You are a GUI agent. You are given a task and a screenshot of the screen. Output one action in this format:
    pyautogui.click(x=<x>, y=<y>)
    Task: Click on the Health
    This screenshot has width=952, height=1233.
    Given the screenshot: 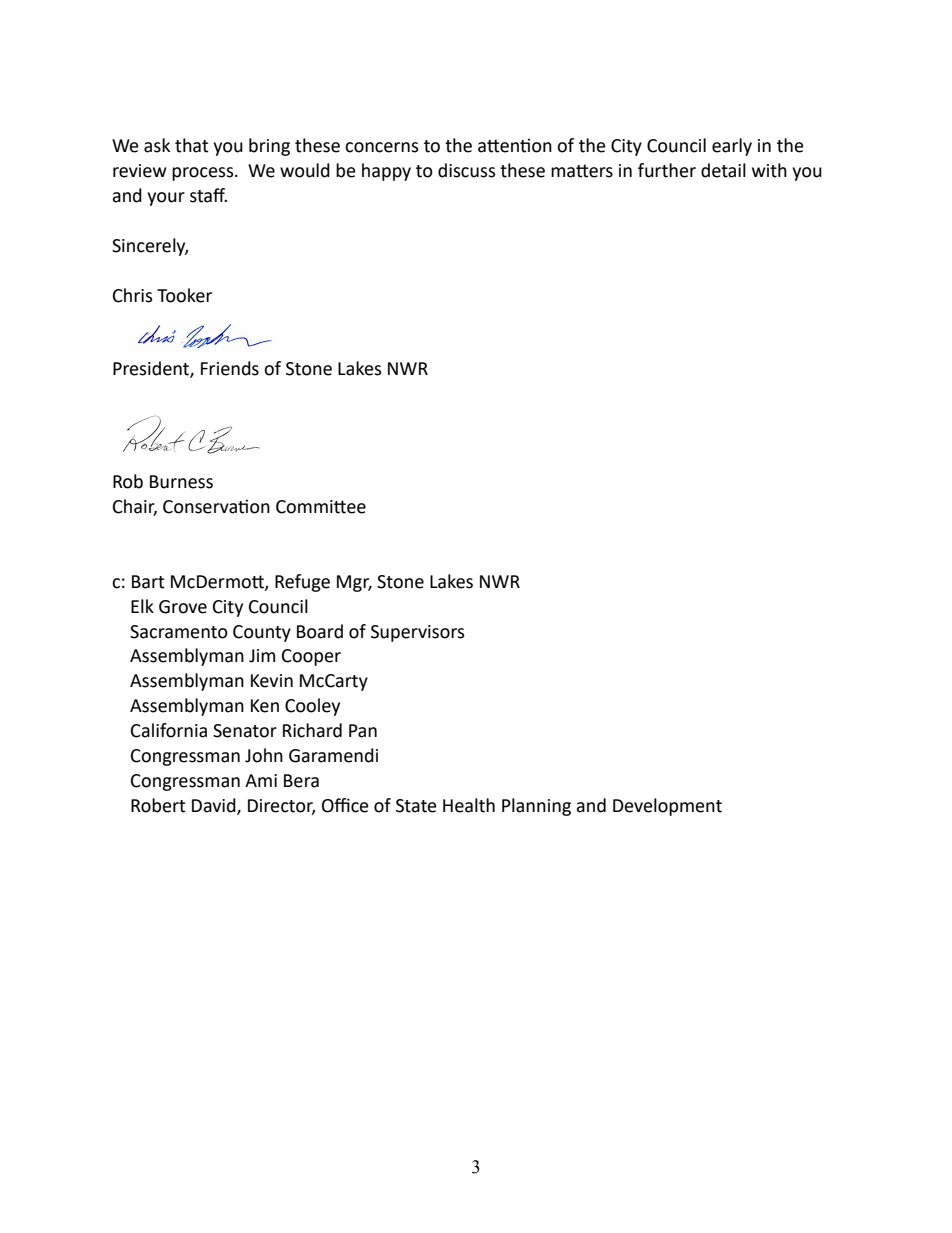 What is the action you would take?
    pyautogui.click(x=469, y=805)
